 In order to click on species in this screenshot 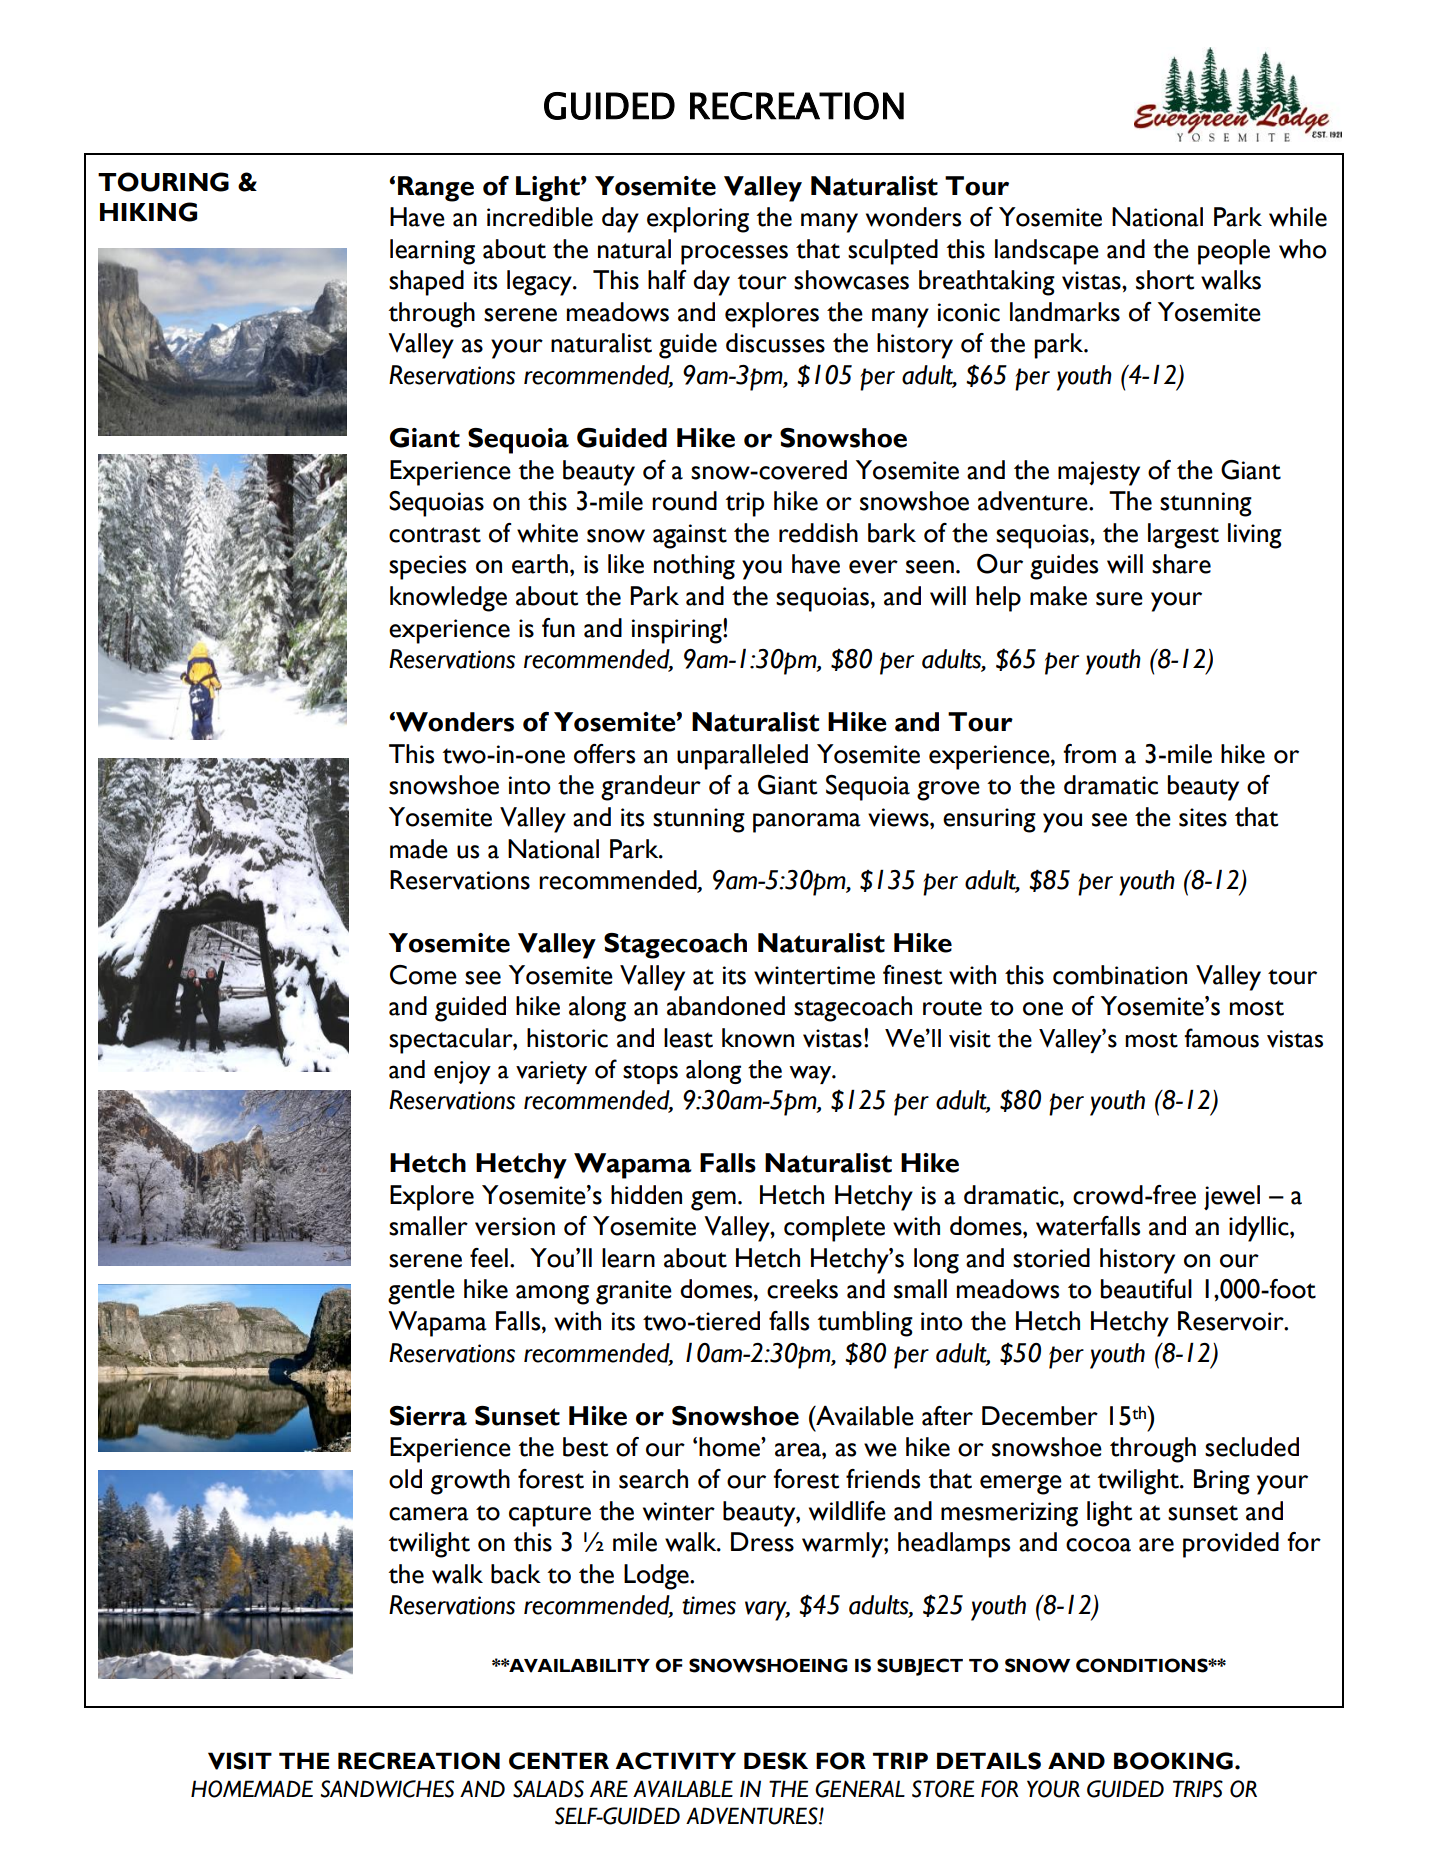, I will do `click(427, 567)`.
